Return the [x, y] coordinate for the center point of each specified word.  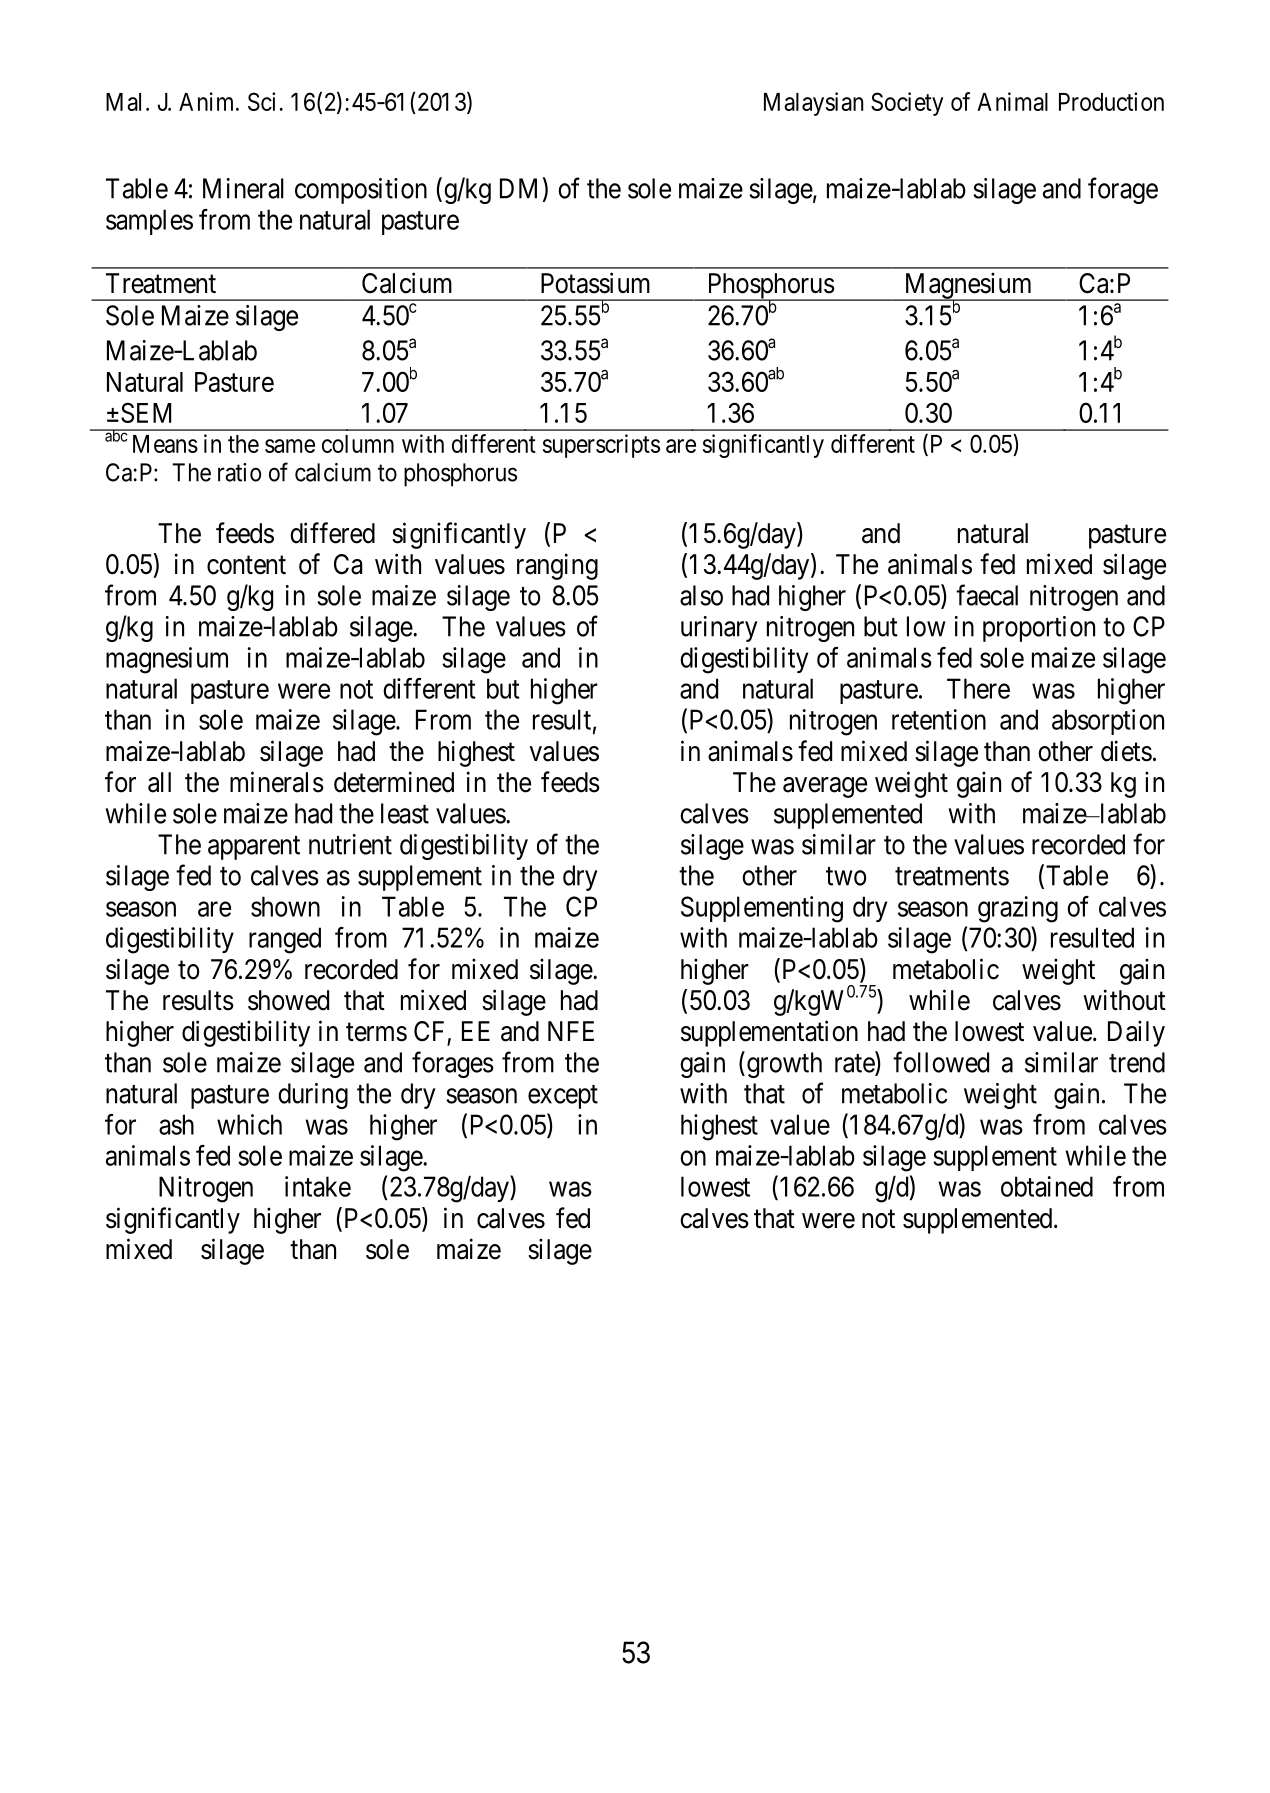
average [825, 787]
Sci [264, 101]
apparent [254, 848]
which [249, 1124]
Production [1111, 101]
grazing [1018, 909]
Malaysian [813, 104]
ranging [557, 566]
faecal [987, 595]
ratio [239, 472]
